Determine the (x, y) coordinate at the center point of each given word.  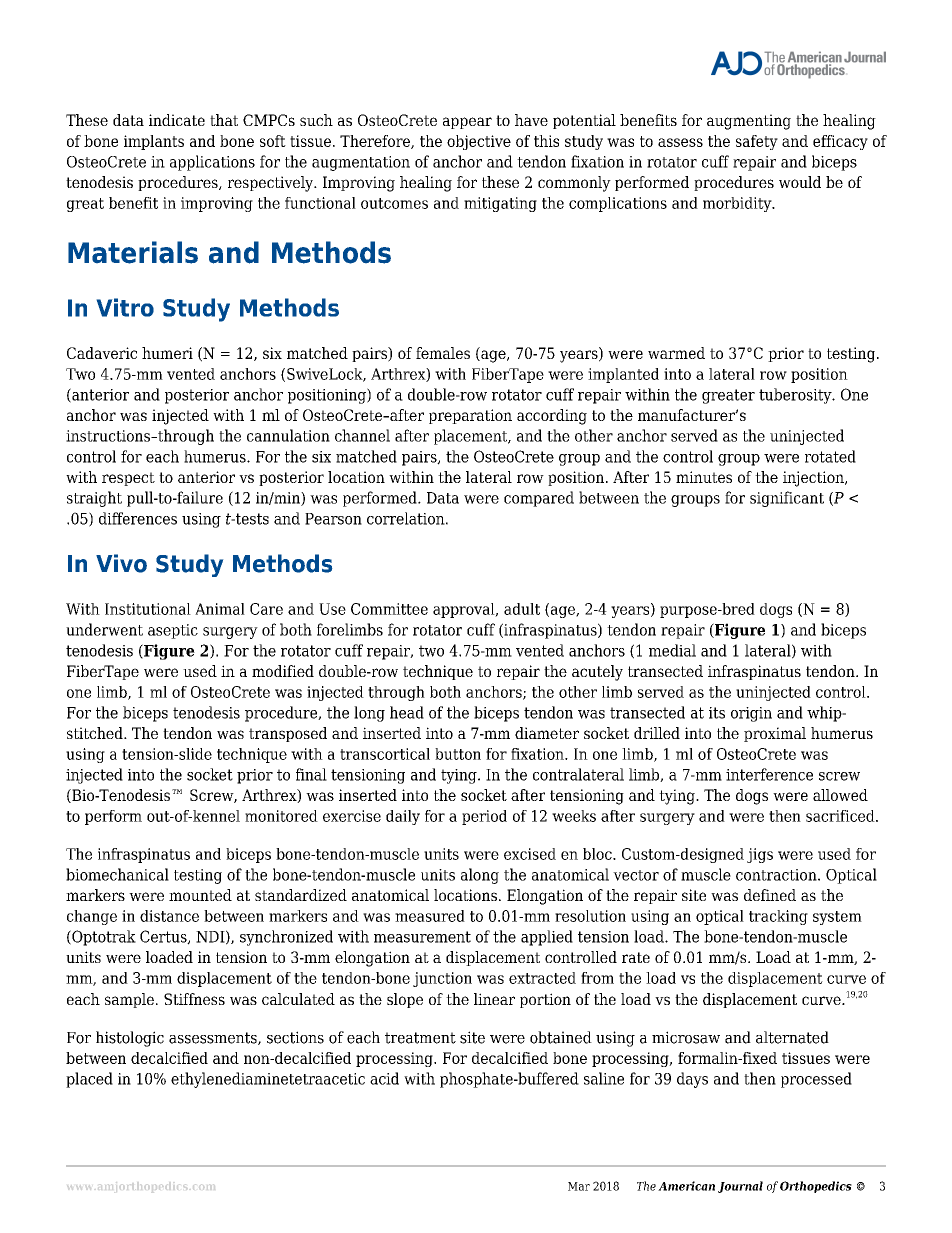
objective (479, 142)
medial (672, 650)
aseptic (173, 631)
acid (384, 1078)
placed (89, 1080)
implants (154, 142)
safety (757, 142)
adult (522, 609)
